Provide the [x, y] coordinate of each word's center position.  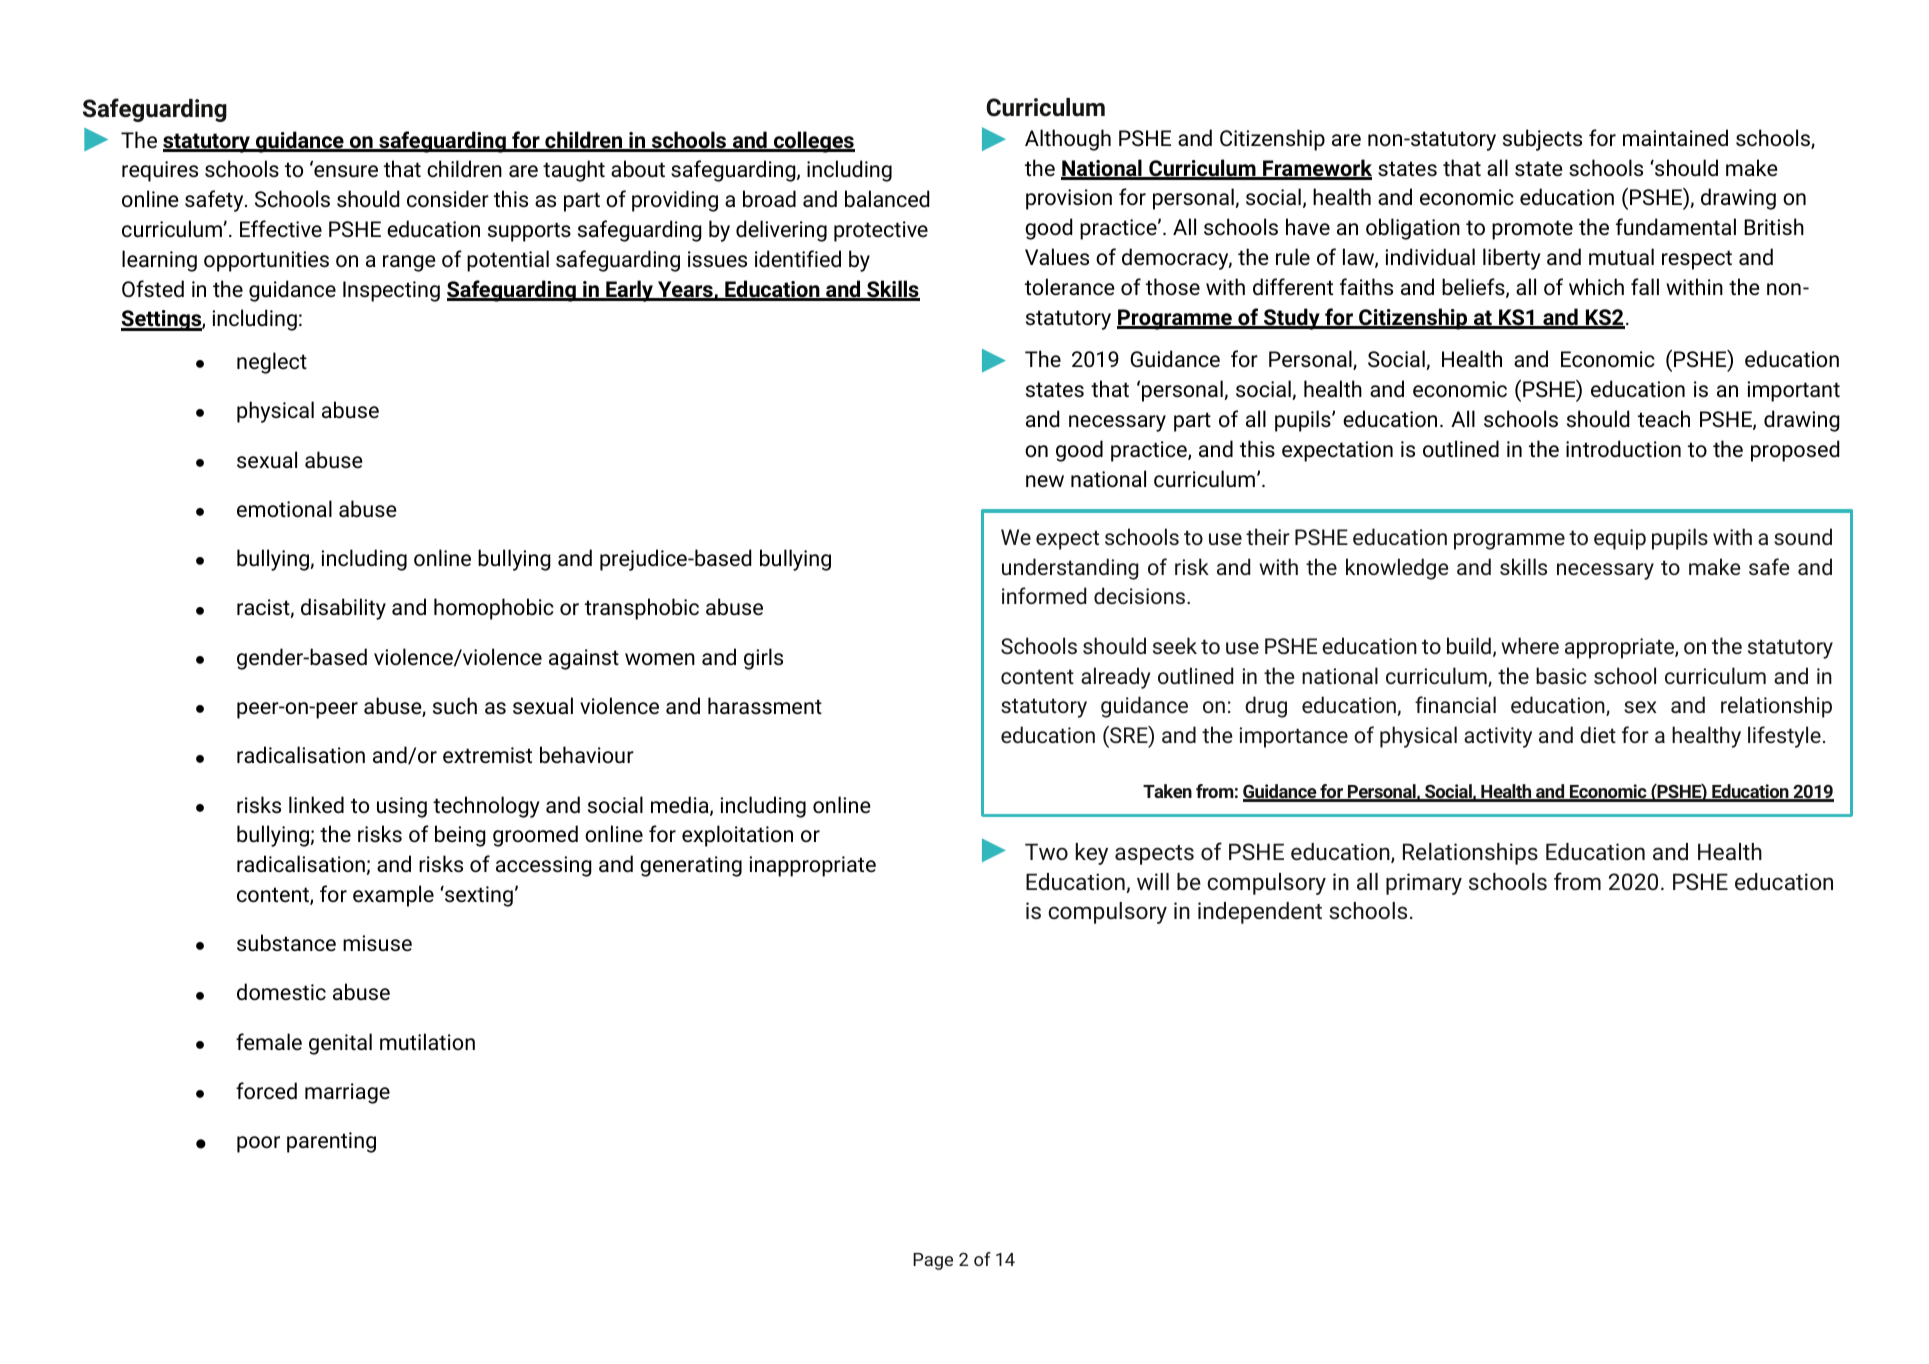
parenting [331, 1142]
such [455, 706]
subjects [1542, 140]
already [1116, 678]
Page [933, 1261]
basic [1561, 675]
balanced [887, 199]
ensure [345, 171]
